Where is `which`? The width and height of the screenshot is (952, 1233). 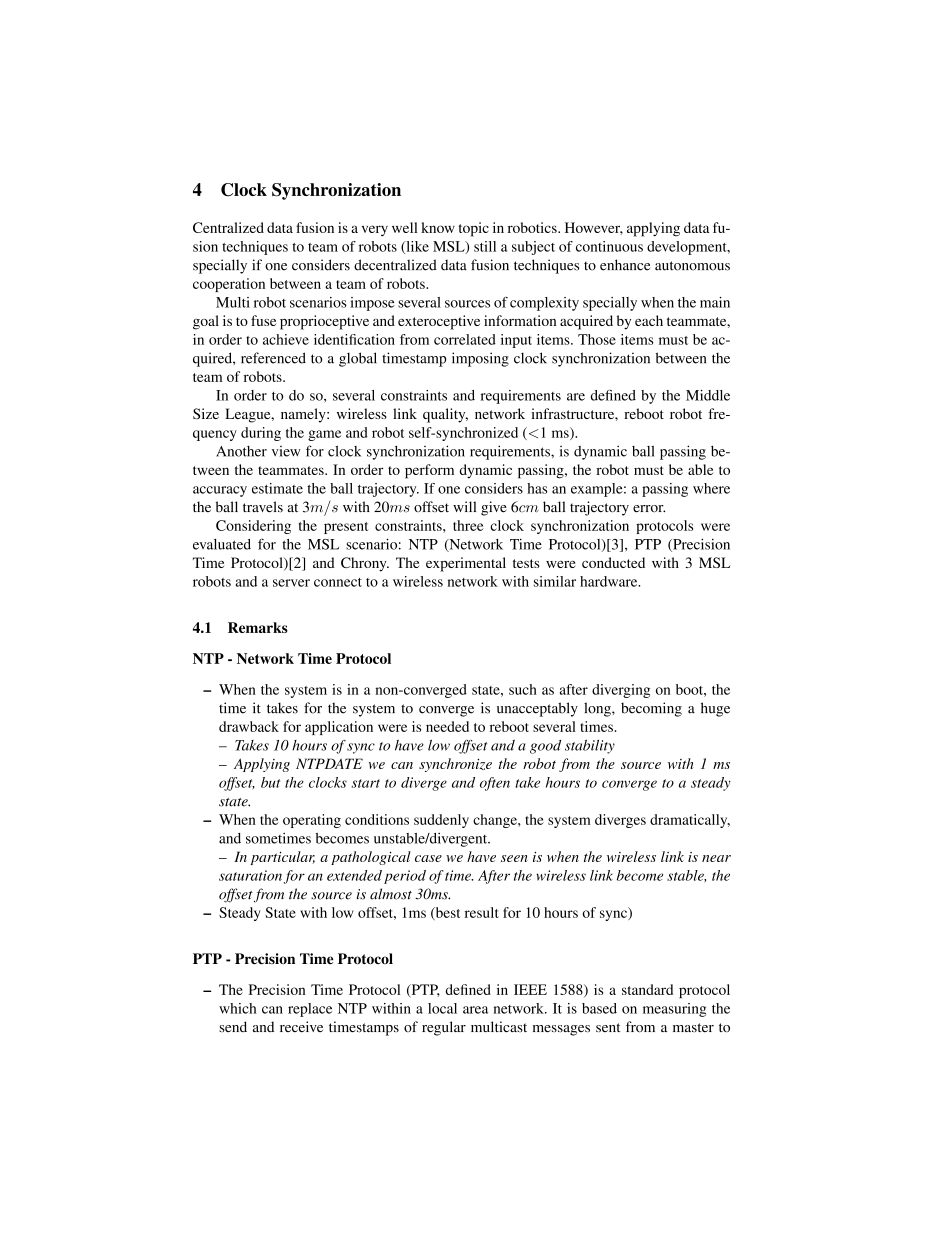 which is located at coordinates (237, 1008).
